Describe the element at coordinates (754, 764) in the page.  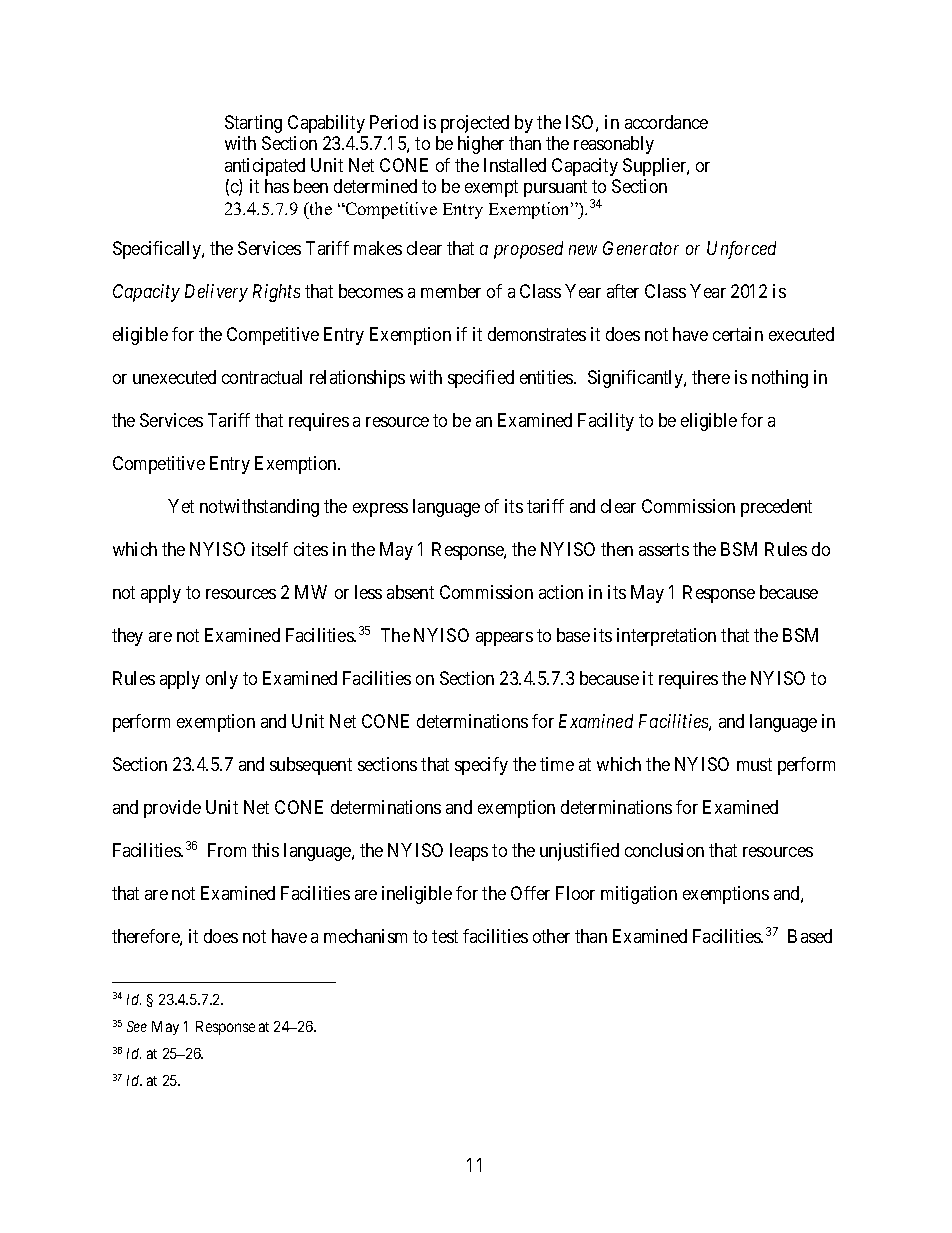
I see `must` at that location.
